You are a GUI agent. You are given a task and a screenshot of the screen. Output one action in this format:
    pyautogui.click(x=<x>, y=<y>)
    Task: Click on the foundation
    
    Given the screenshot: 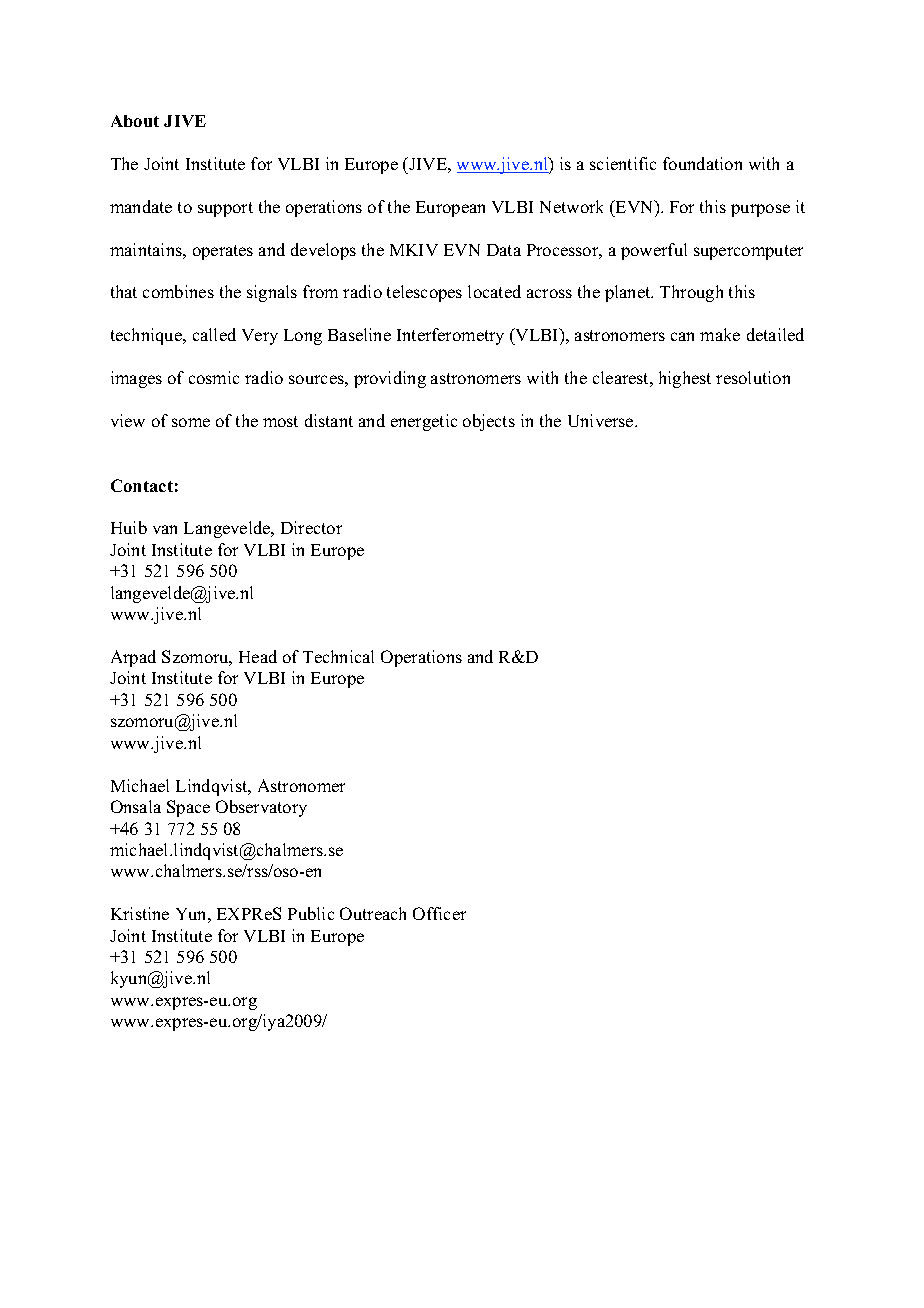 What is the action you would take?
    pyautogui.click(x=702, y=163)
